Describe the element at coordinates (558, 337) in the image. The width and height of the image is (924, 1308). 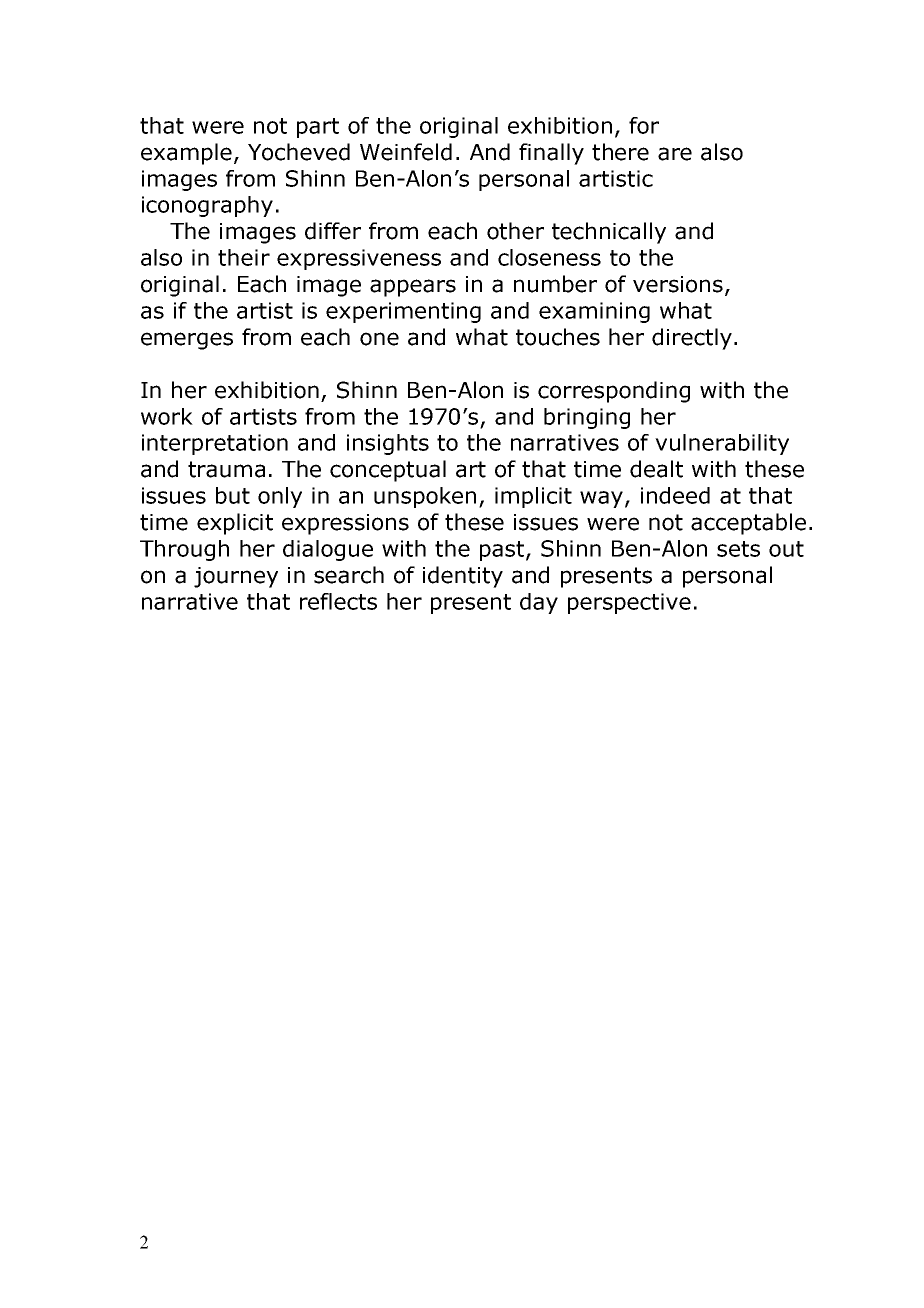
I see `touches` at that location.
